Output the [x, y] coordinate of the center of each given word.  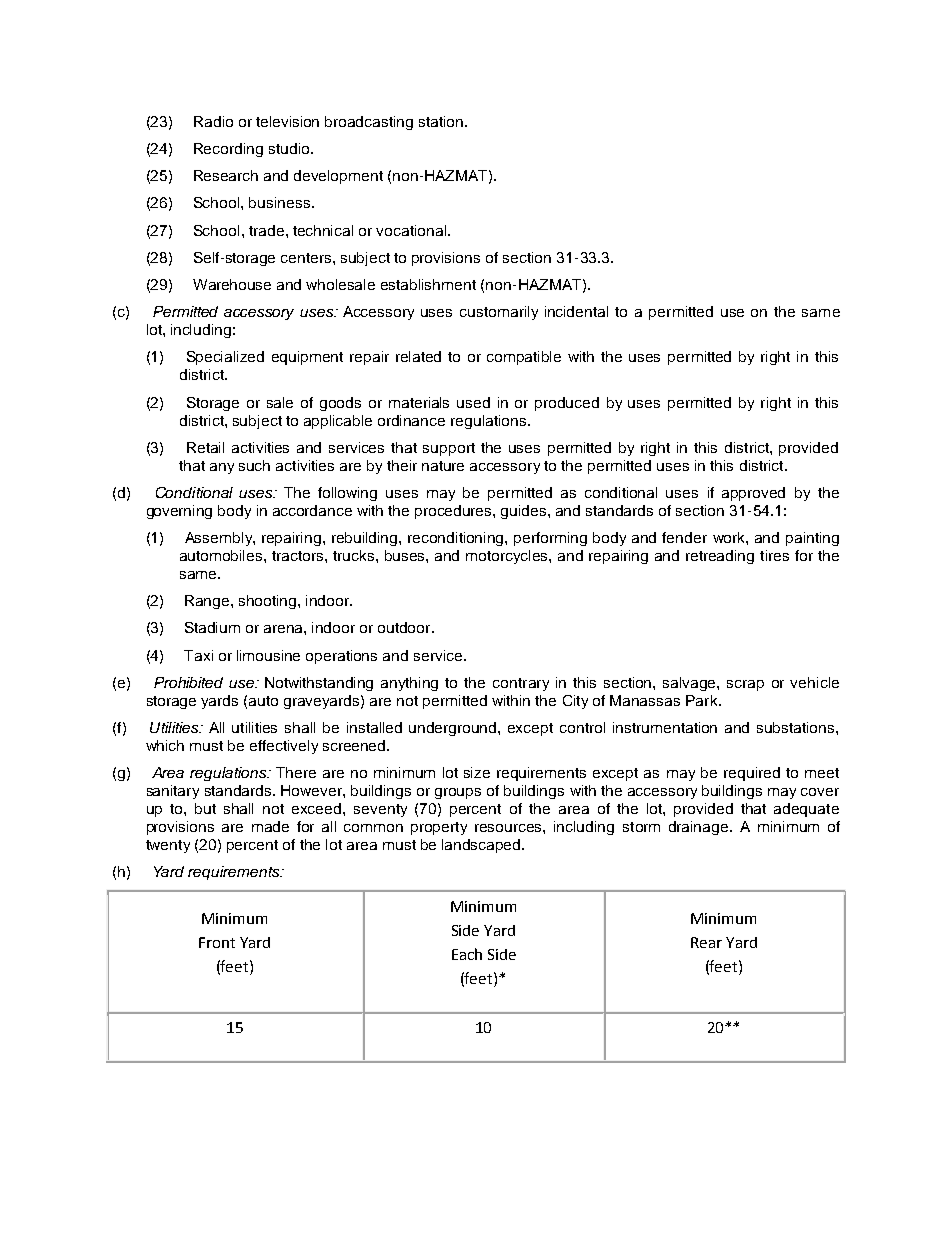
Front [217, 942]
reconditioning [457, 539]
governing [179, 512]
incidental [576, 311]
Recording [228, 150]
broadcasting [369, 123]
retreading [720, 557]
